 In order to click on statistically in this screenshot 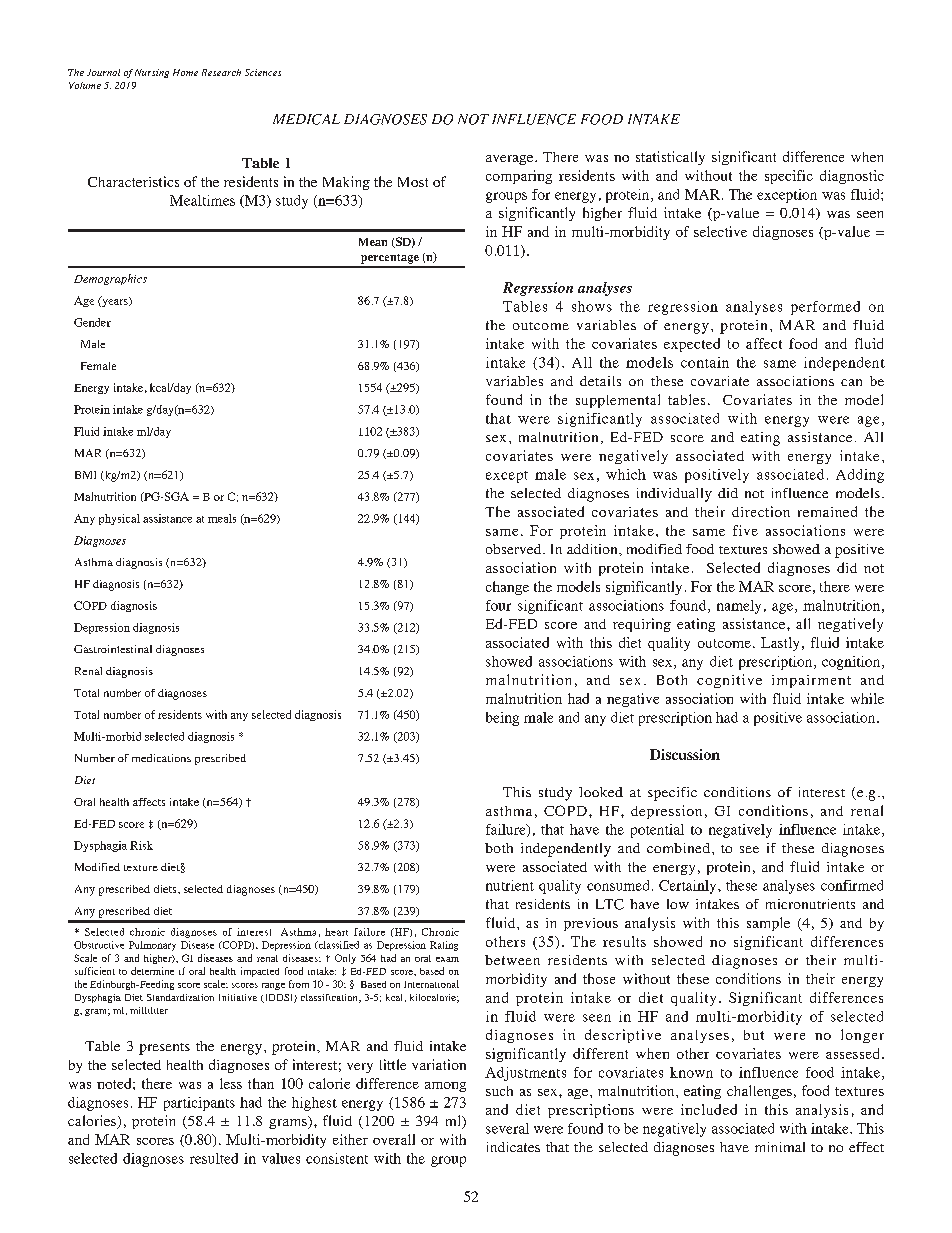, I will do `click(670, 158)`.
